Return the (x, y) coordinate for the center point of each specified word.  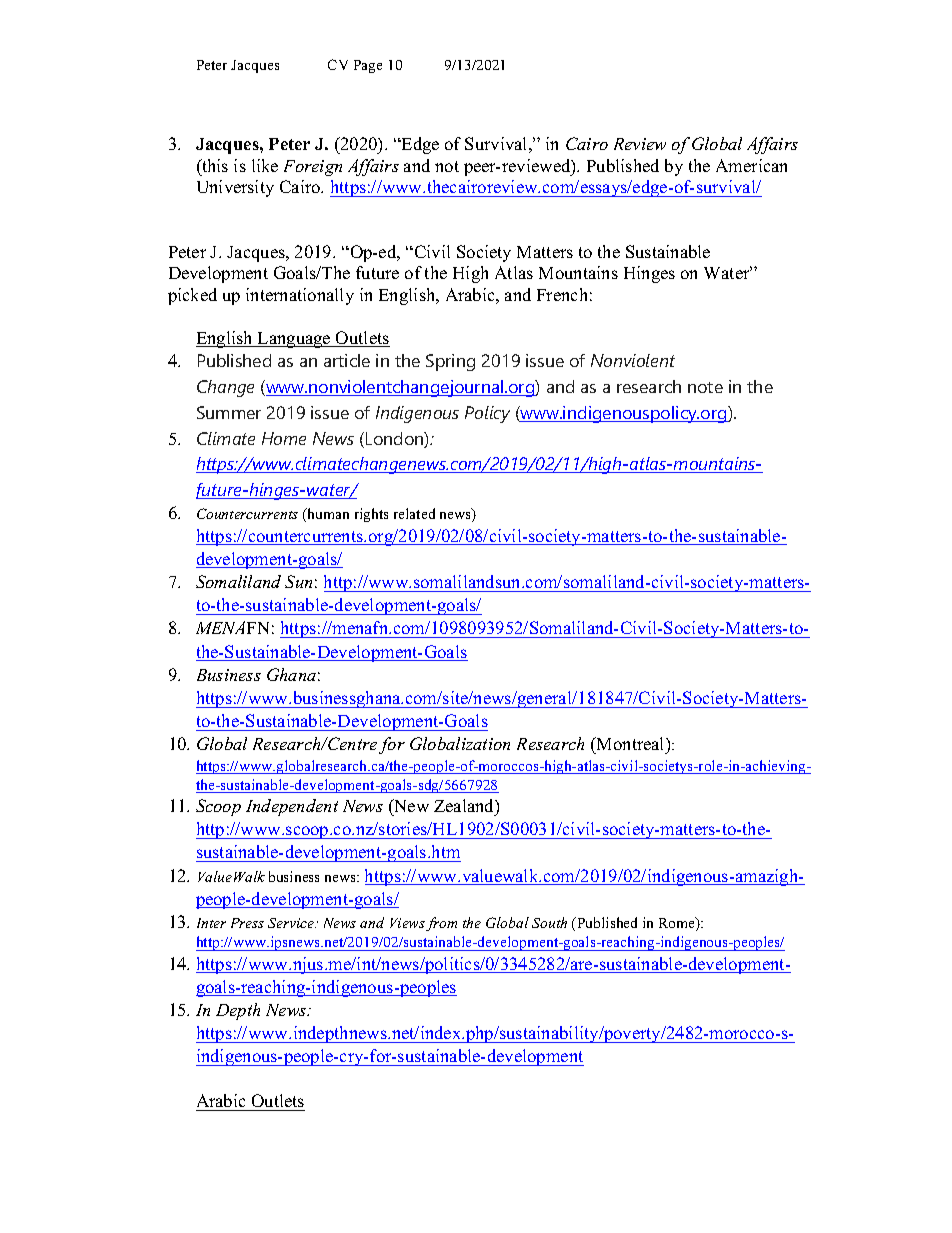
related (414, 513)
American (751, 165)
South (549, 922)
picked (192, 296)
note (705, 387)
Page (368, 66)
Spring (450, 362)
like (265, 165)
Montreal (631, 745)
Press (247, 923)
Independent (292, 807)
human (327, 515)
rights (371, 515)
